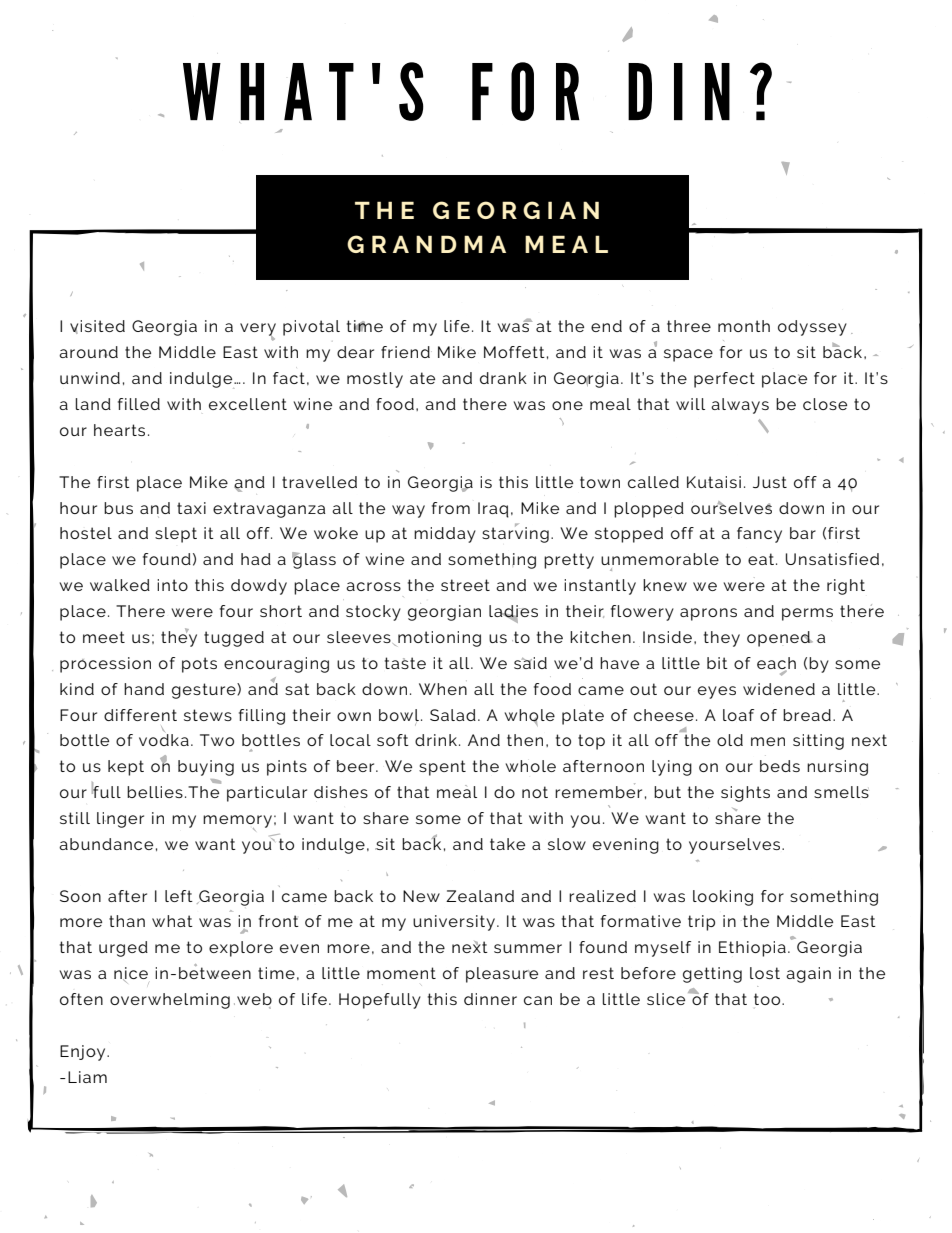  What do you see at coordinates (176, 535) in the screenshot?
I see `slept` at bounding box center [176, 535].
